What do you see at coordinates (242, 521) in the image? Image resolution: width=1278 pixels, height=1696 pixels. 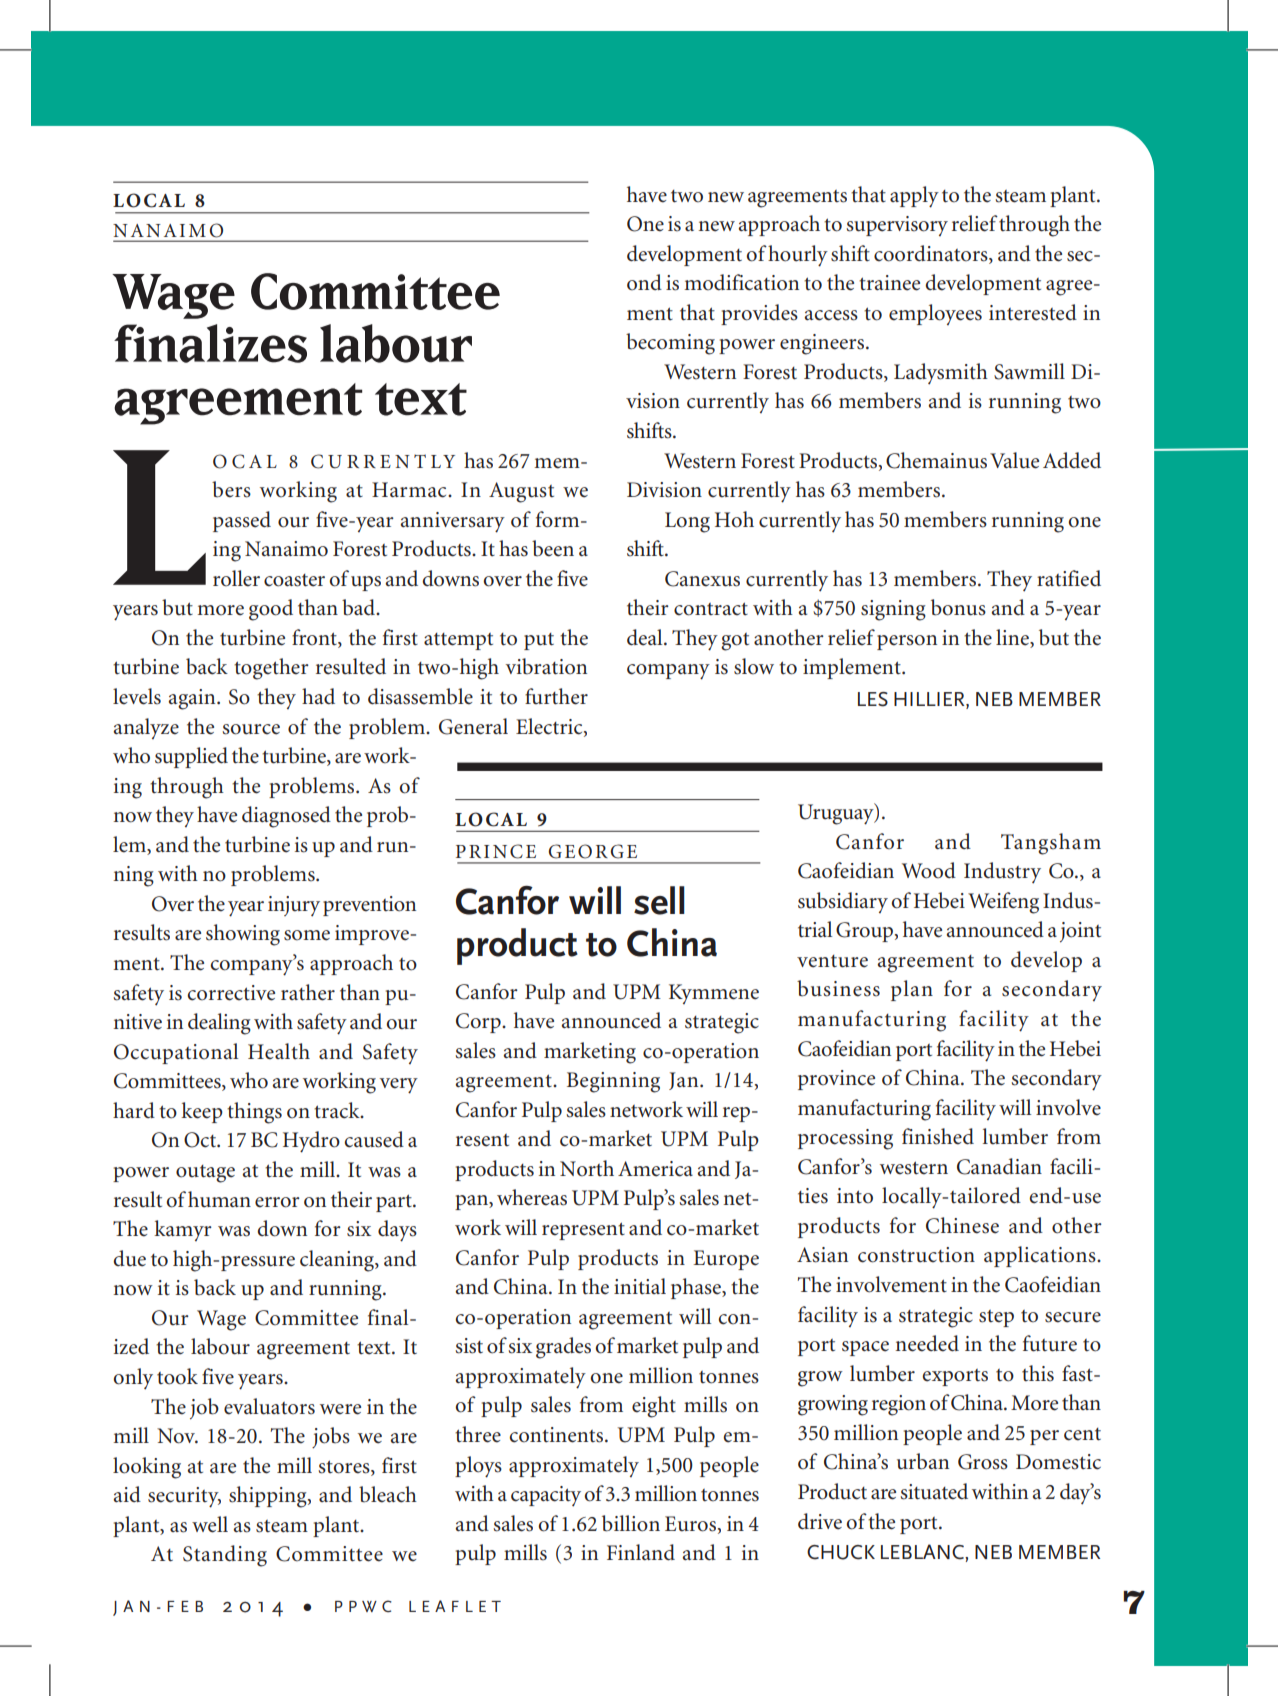 I see `passed` at bounding box center [242, 521].
